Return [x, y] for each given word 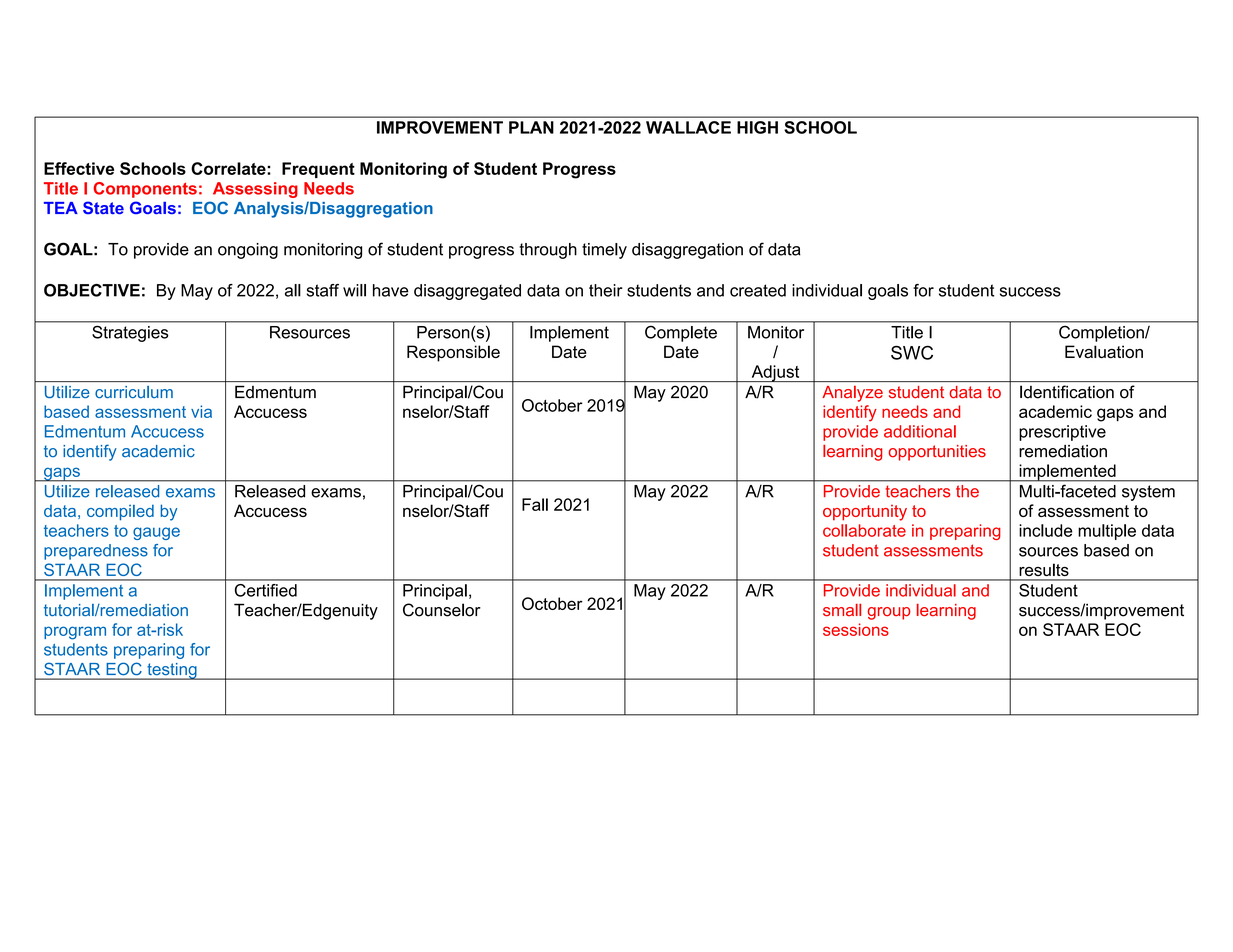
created [758, 290]
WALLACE [688, 127]
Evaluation [1104, 351]
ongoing [248, 251]
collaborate [864, 530]
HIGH [757, 127]
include [1046, 530]
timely [604, 251]
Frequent [318, 170]
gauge [156, 533]
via [201, 411]
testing [172, 671]
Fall [535, 504]
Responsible [453, 353]
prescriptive [1062, 433]
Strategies [130, 334]
